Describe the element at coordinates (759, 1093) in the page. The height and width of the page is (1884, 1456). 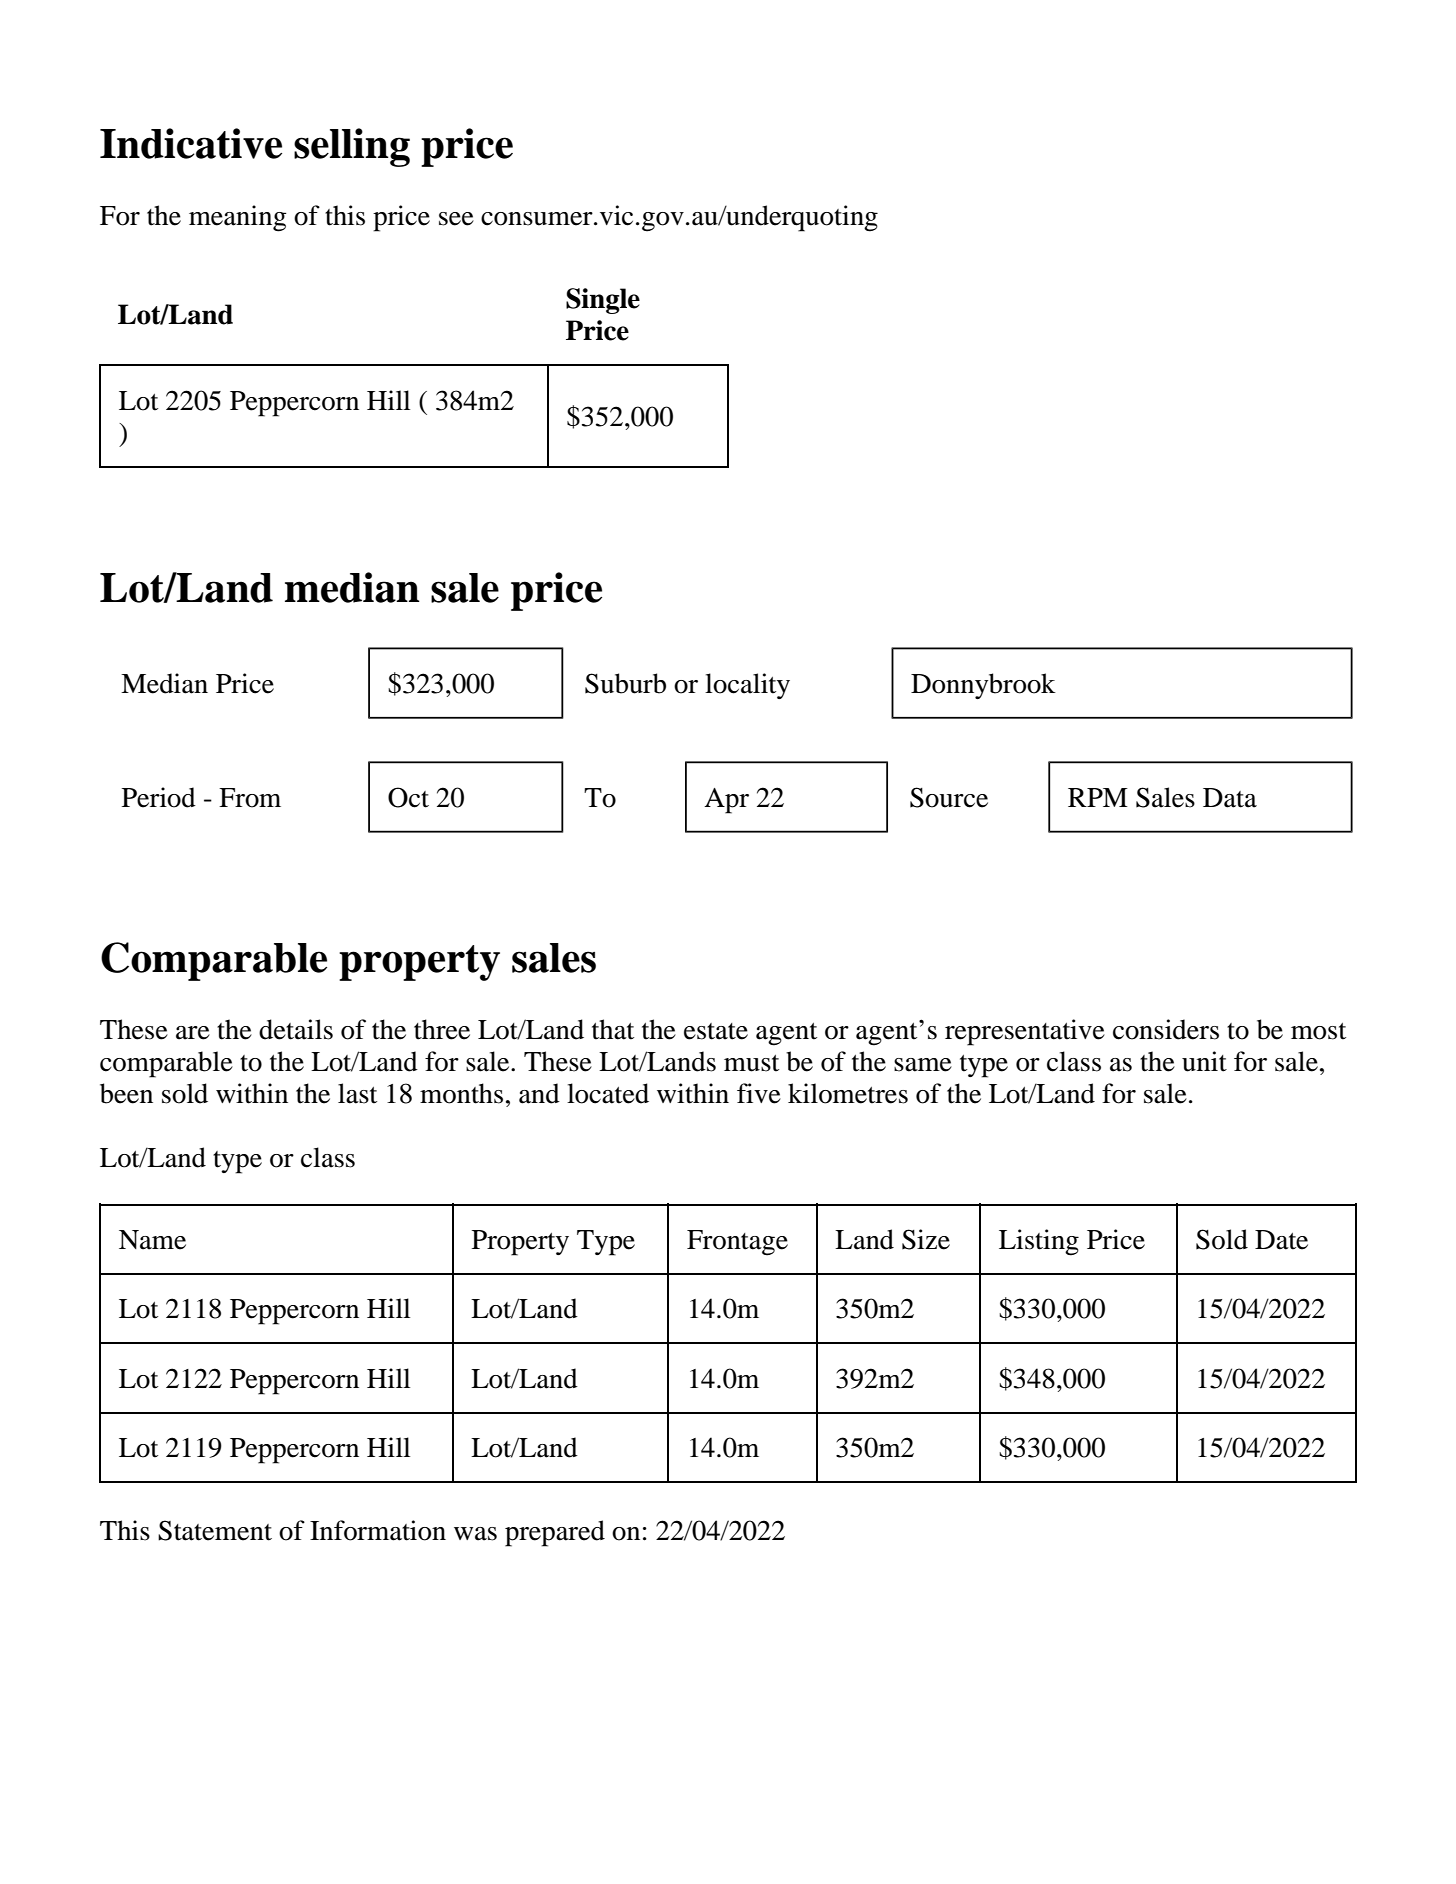
I see `five` at that location.
